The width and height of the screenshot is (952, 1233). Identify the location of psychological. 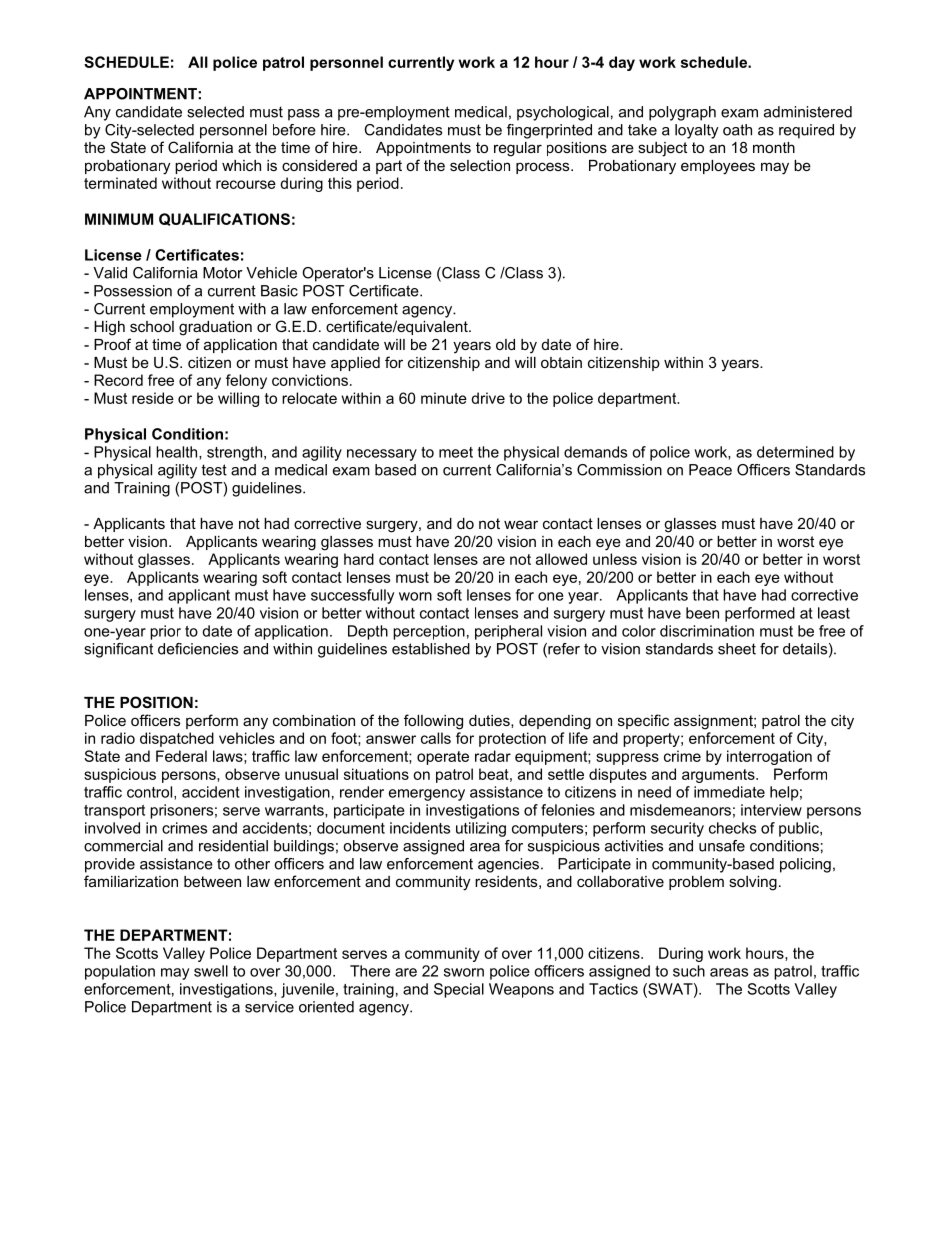
(563, 113).
